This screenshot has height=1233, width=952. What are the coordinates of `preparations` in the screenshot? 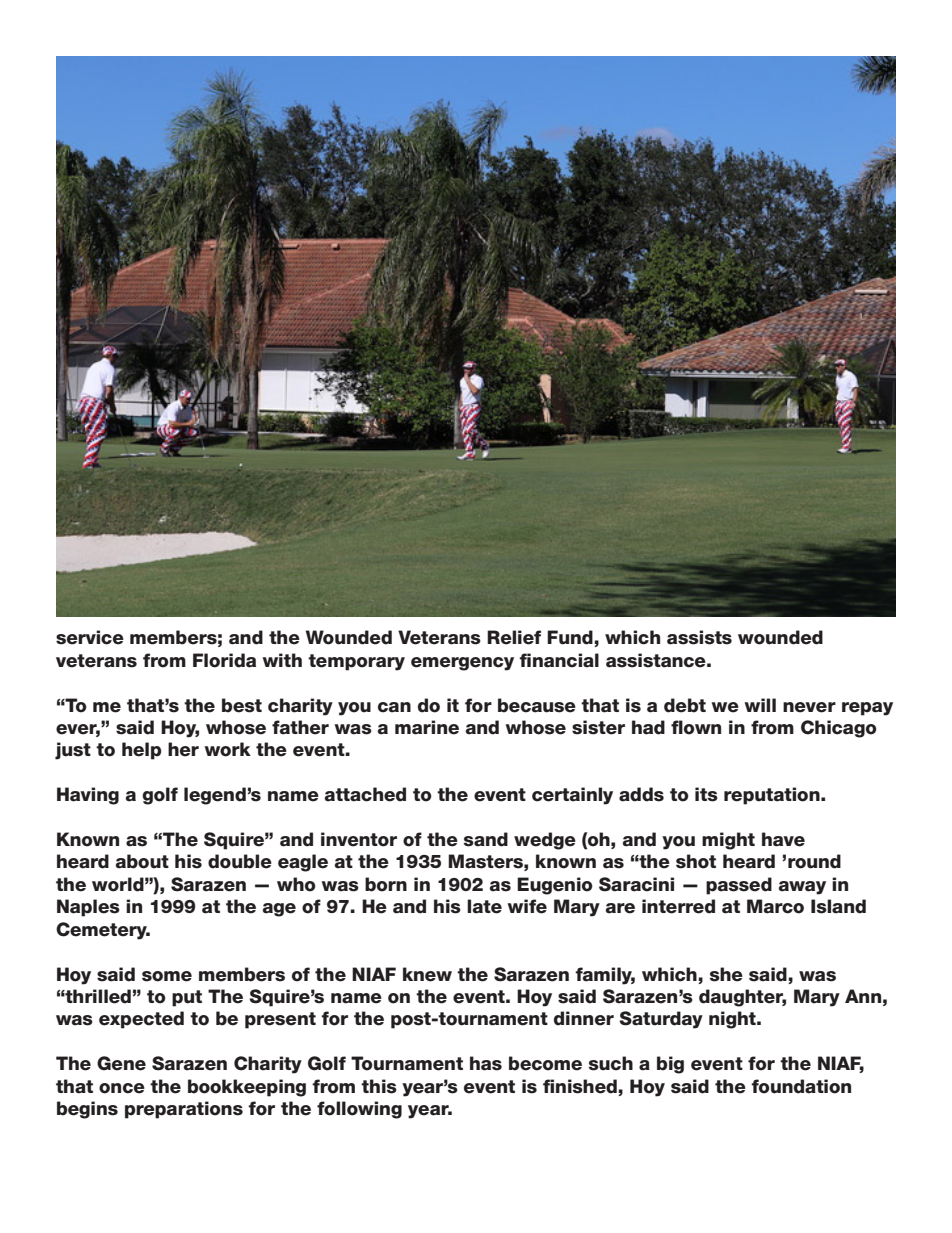 It's located at (184, 1110).
